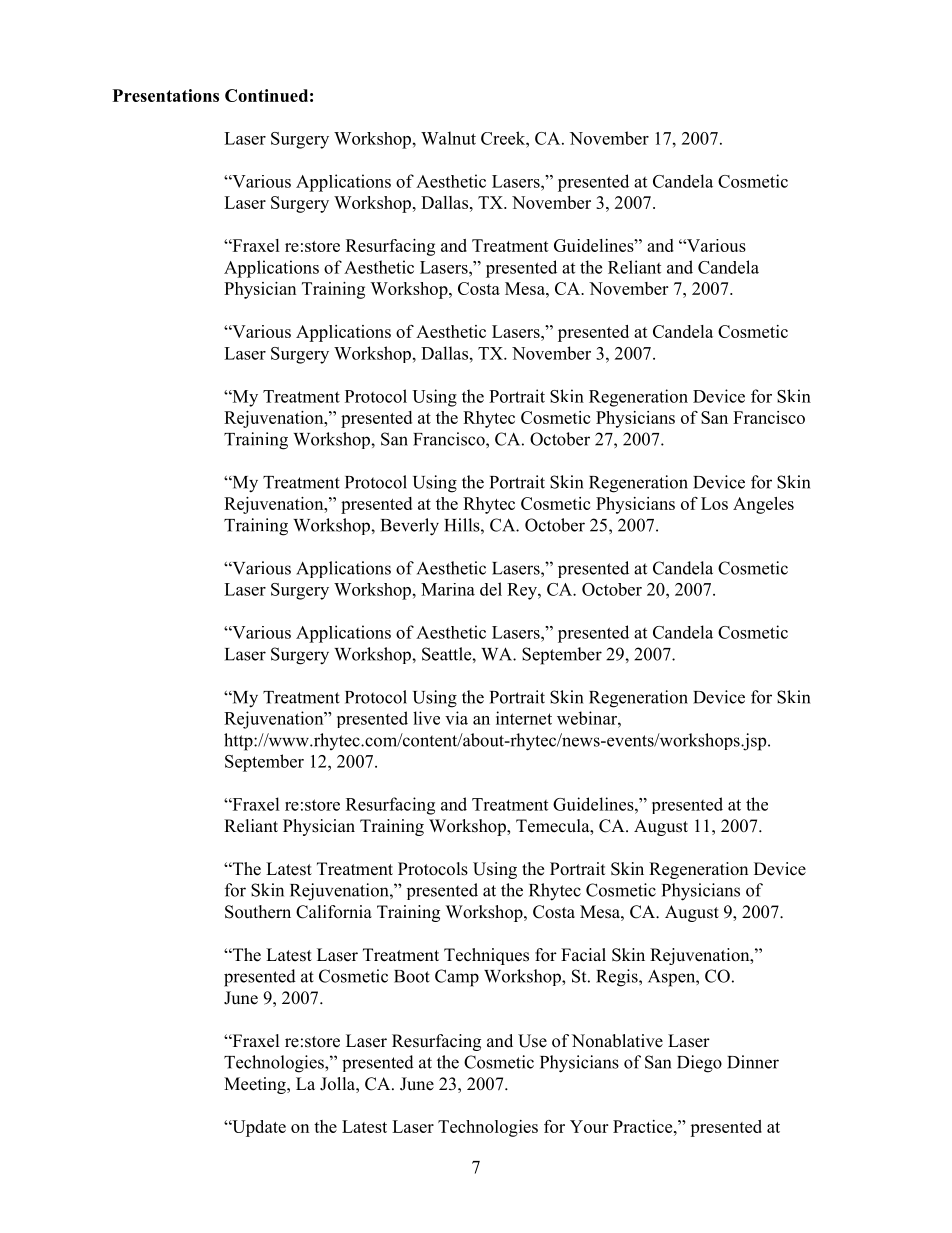 The image size is (952, 1233). What do you see at coordinates (410, 527) in the screenshot?
I see `Beverly` at bounding box center [410, 527].
